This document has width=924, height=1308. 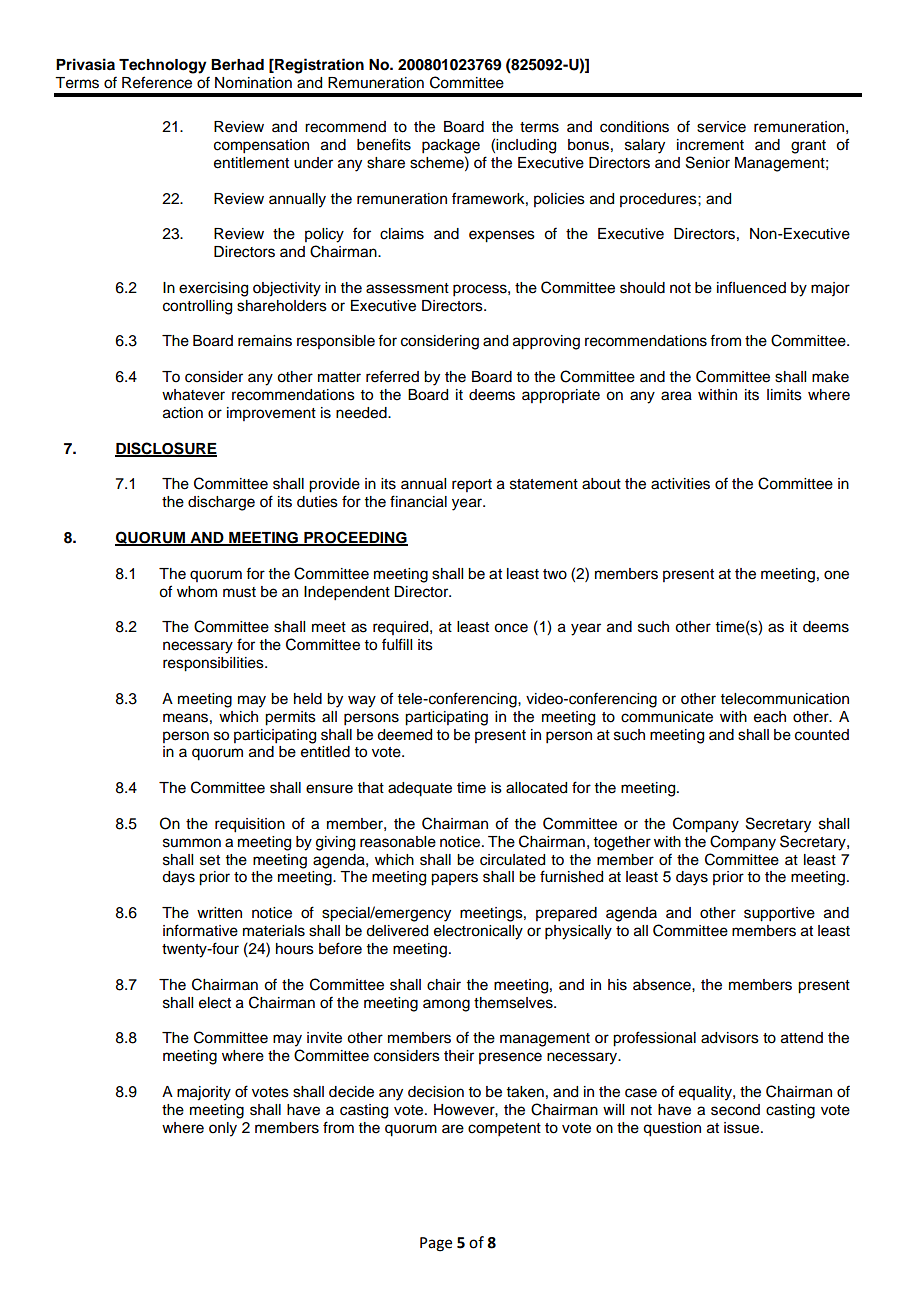 What do you see at coordinates (253, 83) in the document?
I see `Nomination` at bounding box center [253, 83].
